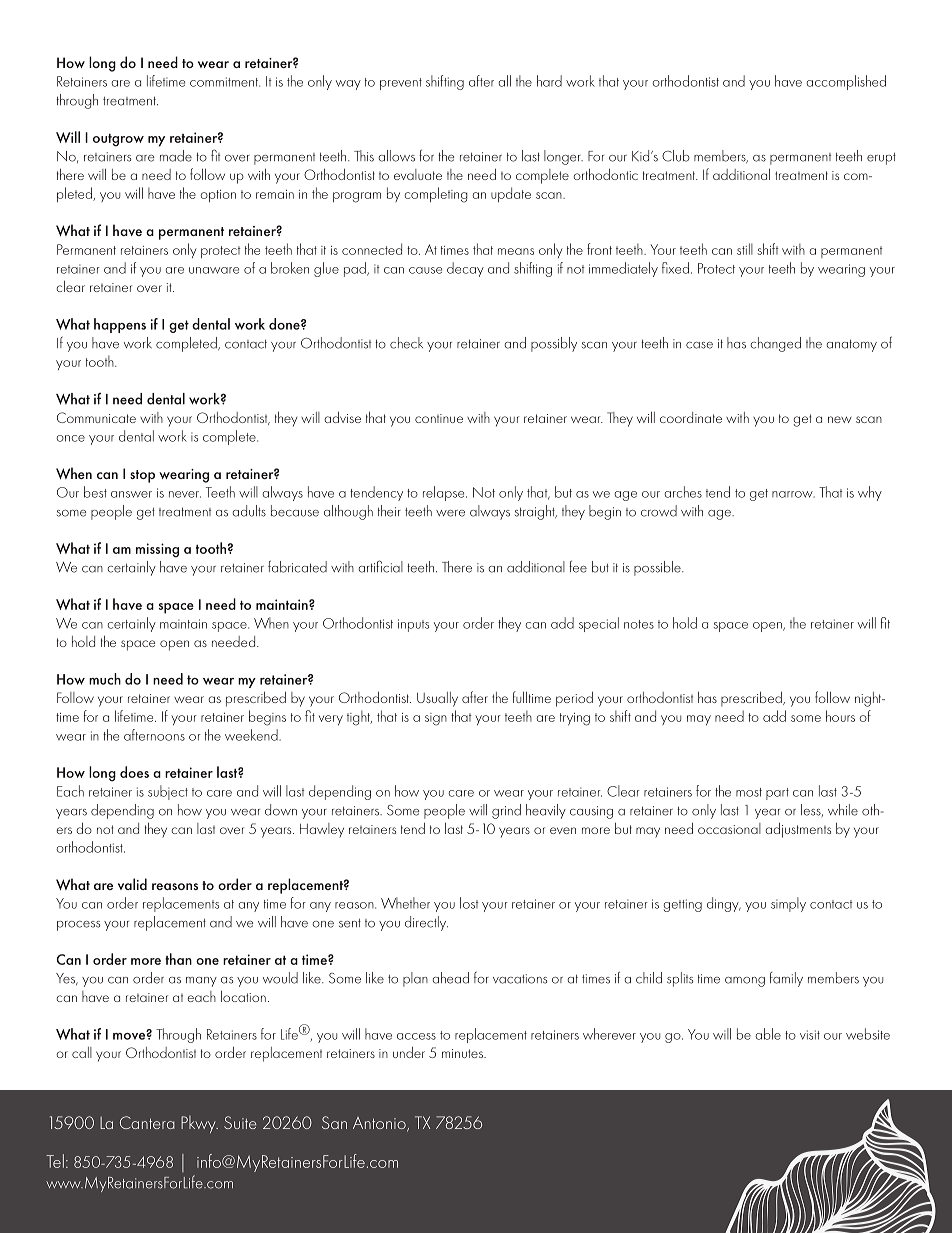 The height and width of the page is (1233, 952). What do you see at coordinates (132, 884) in the page?
I see `valid` at bounding box center [132, 884].
